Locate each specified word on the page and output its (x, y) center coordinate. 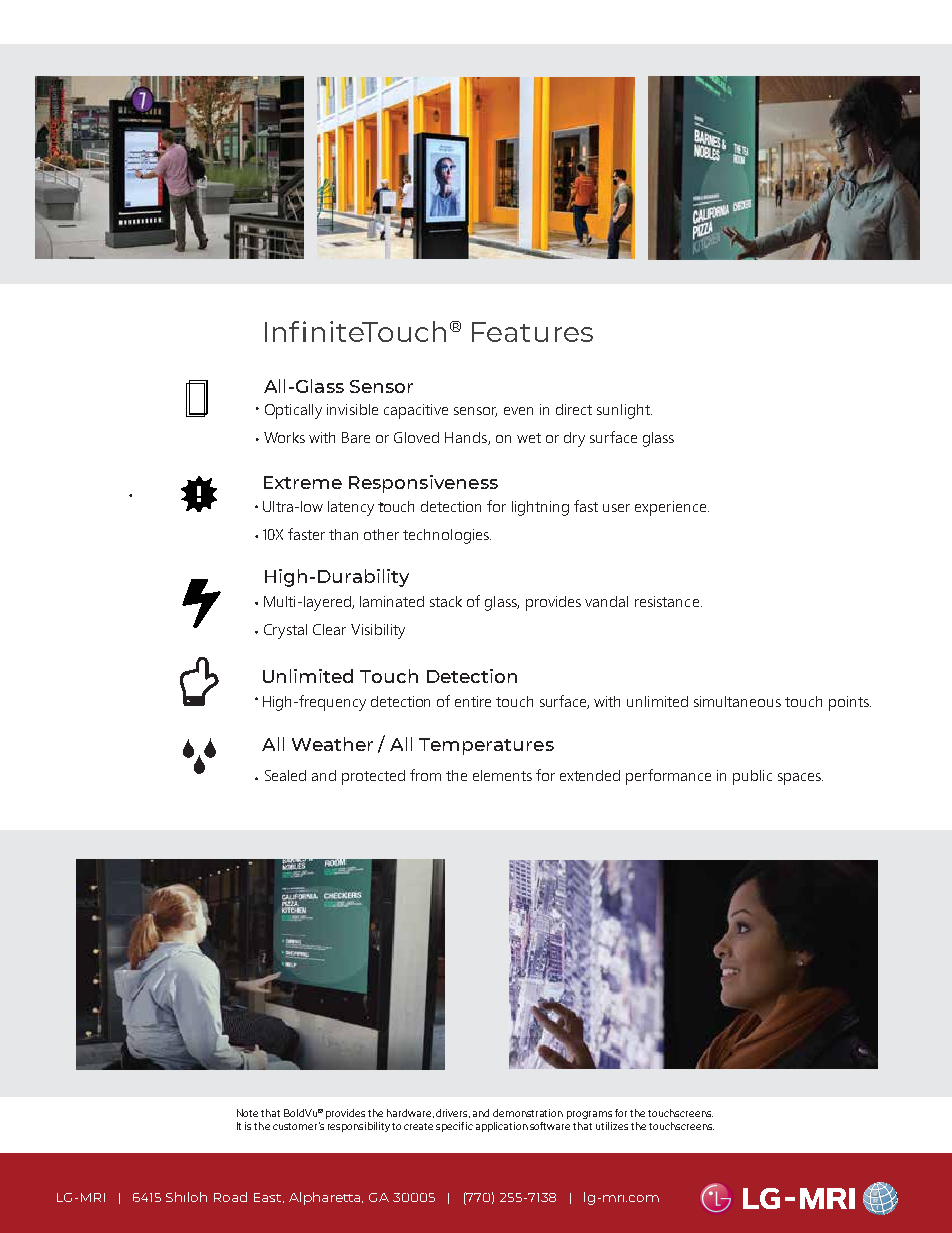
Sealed (285, 775)
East (269, 1198)
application (502, 1127)
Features (532, 332)
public (752, 777)
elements (502, 775)
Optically (293, 411)
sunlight (624, 411)
